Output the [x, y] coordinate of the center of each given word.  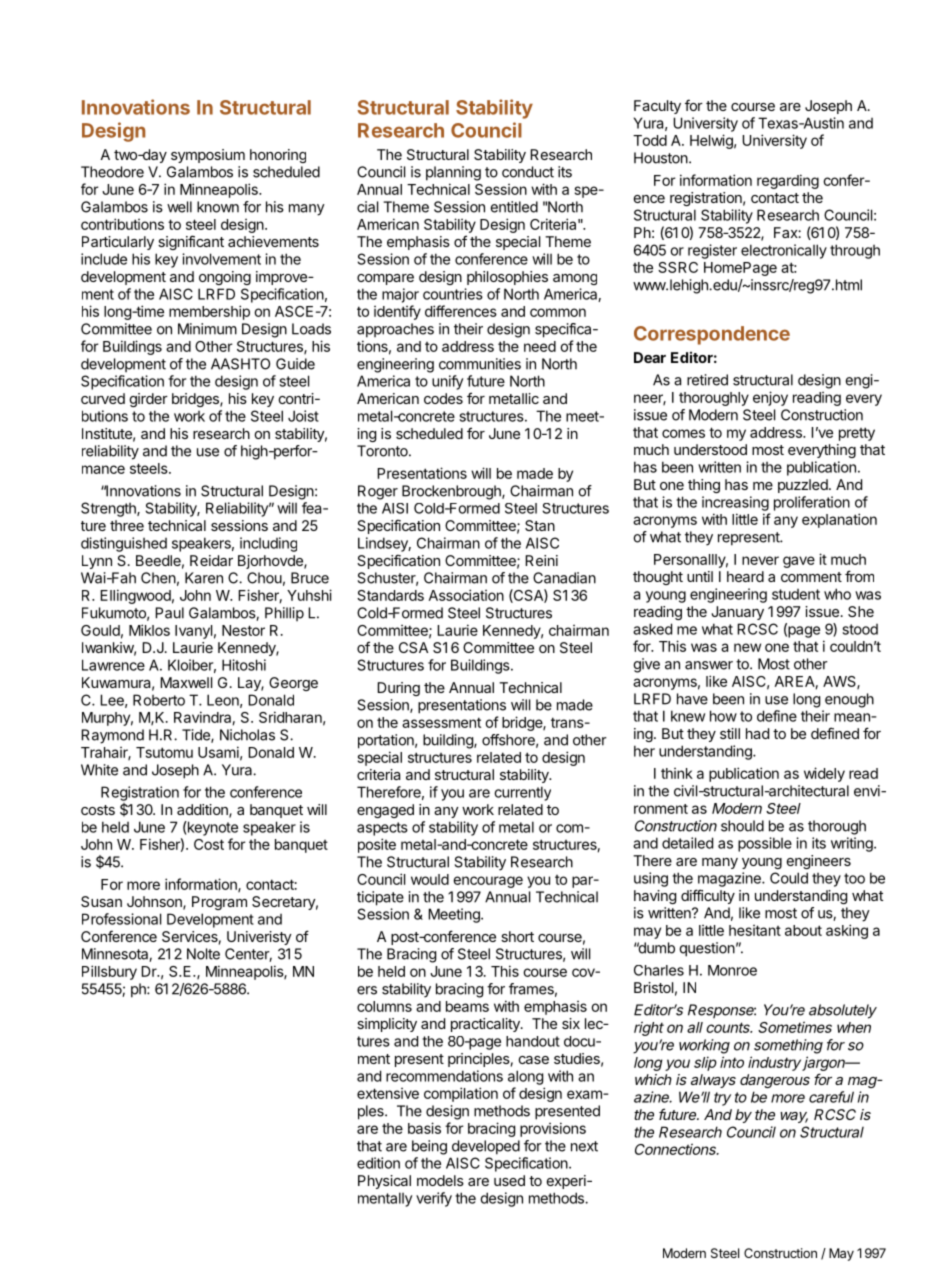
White [99, 770]
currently [522, 793]
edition [378, 1163]
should [742, 826]
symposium [208, 156]
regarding [788, 181]
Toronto [383, 451]
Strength [109, 509]
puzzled [803, 486]
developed [486, 1147]
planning [453, 173]
